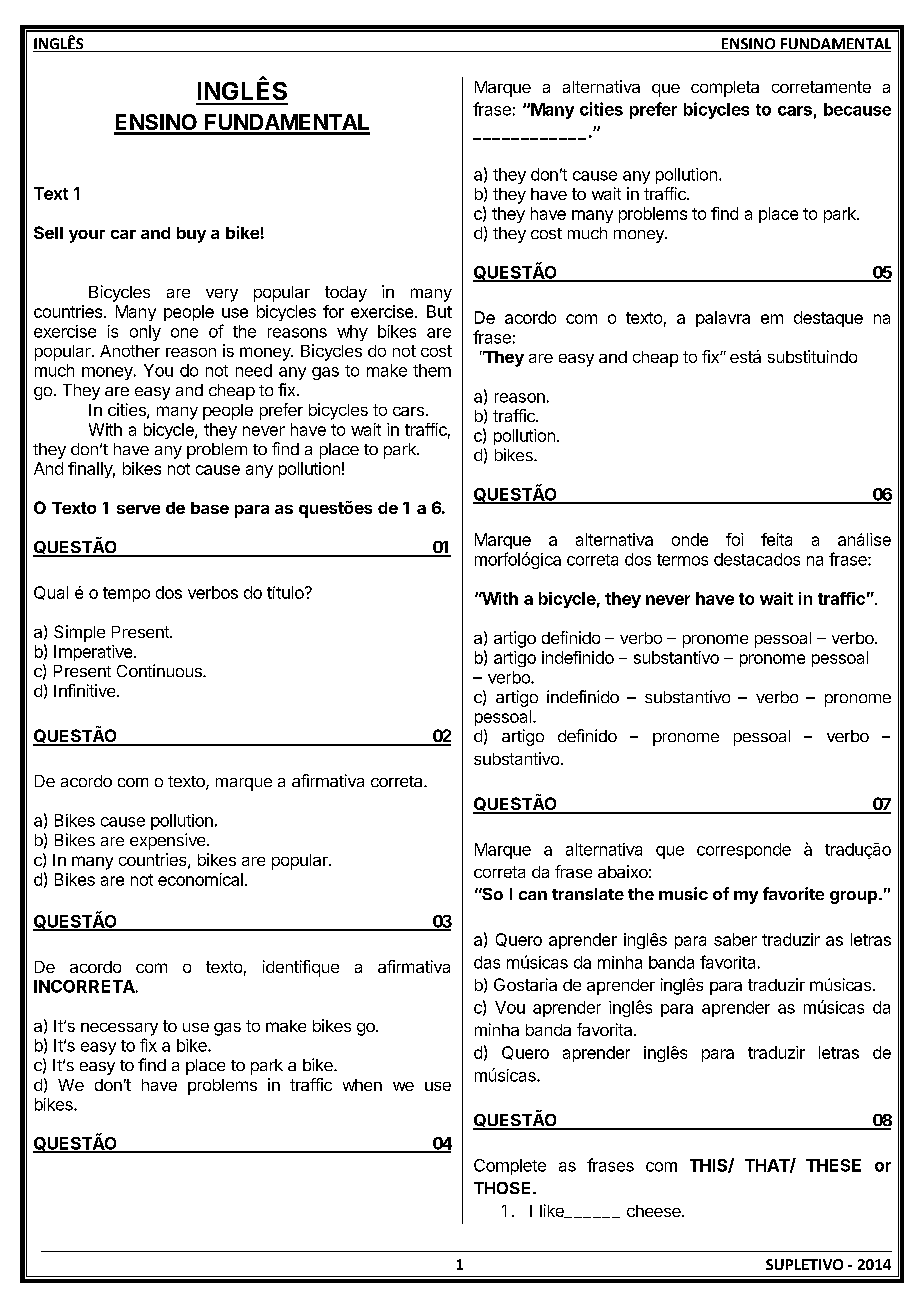 This page has height=1308, width=924. Describe the element at coordinates (439, 311) in the page. I see `But` at that location.
